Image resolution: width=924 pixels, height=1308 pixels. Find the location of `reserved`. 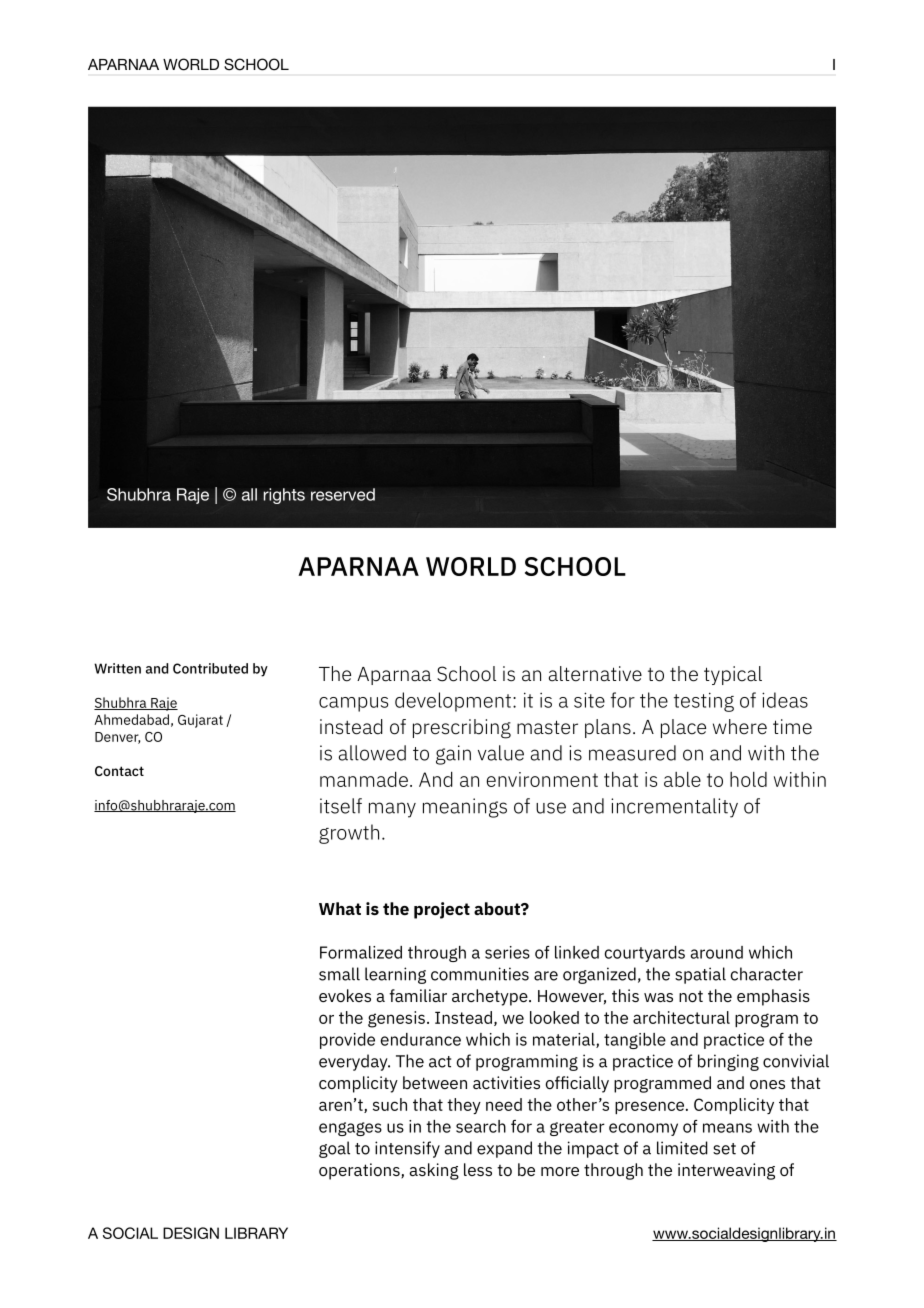

reserved is located at coordinates (343, 494).
